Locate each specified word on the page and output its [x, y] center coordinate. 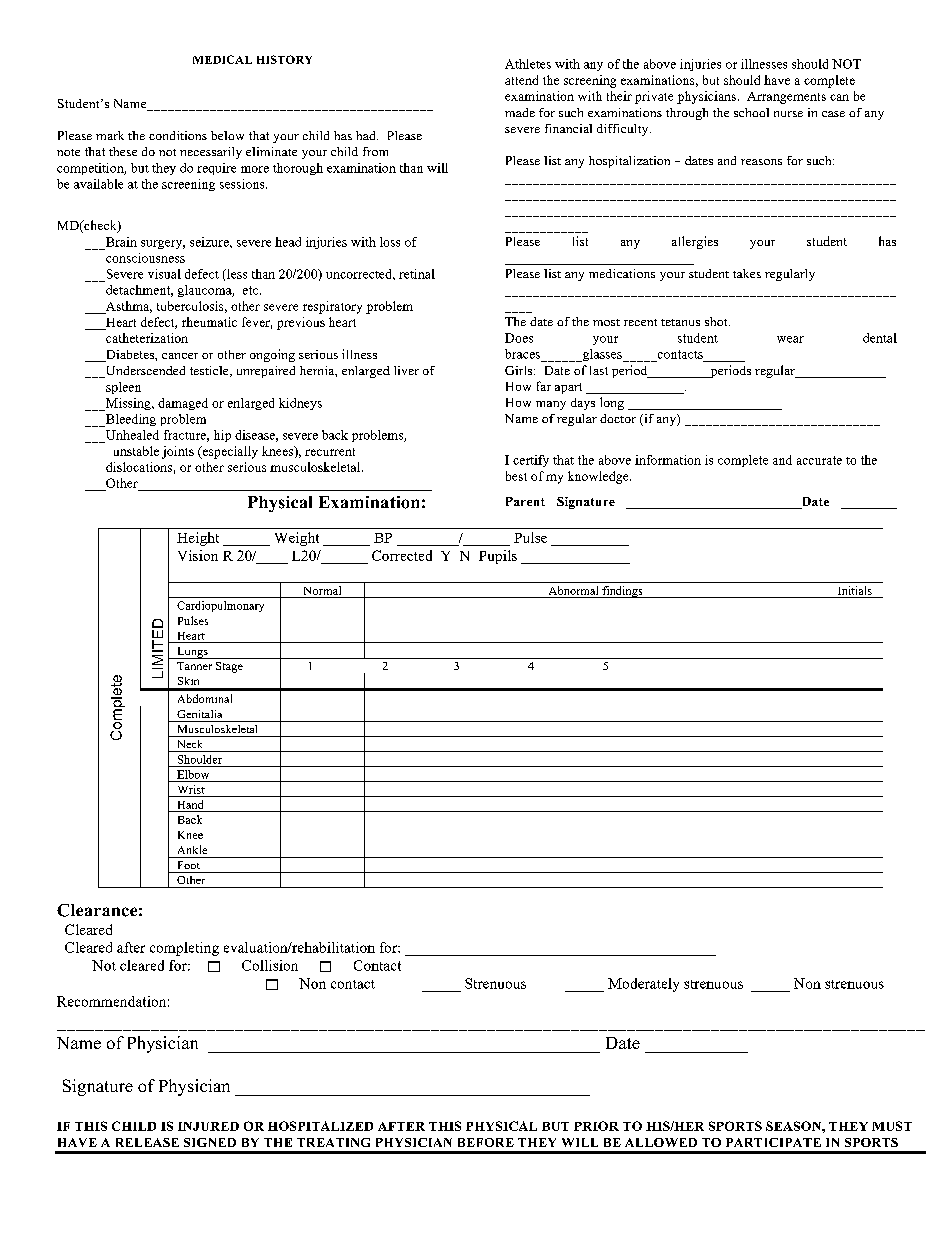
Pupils [498, 557]
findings [622, 592]
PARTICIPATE [773, 1142]
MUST [892, 1126]
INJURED [208, 1126]
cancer [180, 356]
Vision [198, 555]
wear [790, 339]
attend [521, 80]
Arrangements [786, 98]
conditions [178, 135]
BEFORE [486, 1142]
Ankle [192, 849]
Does [519, 338]
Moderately [643, 985]
